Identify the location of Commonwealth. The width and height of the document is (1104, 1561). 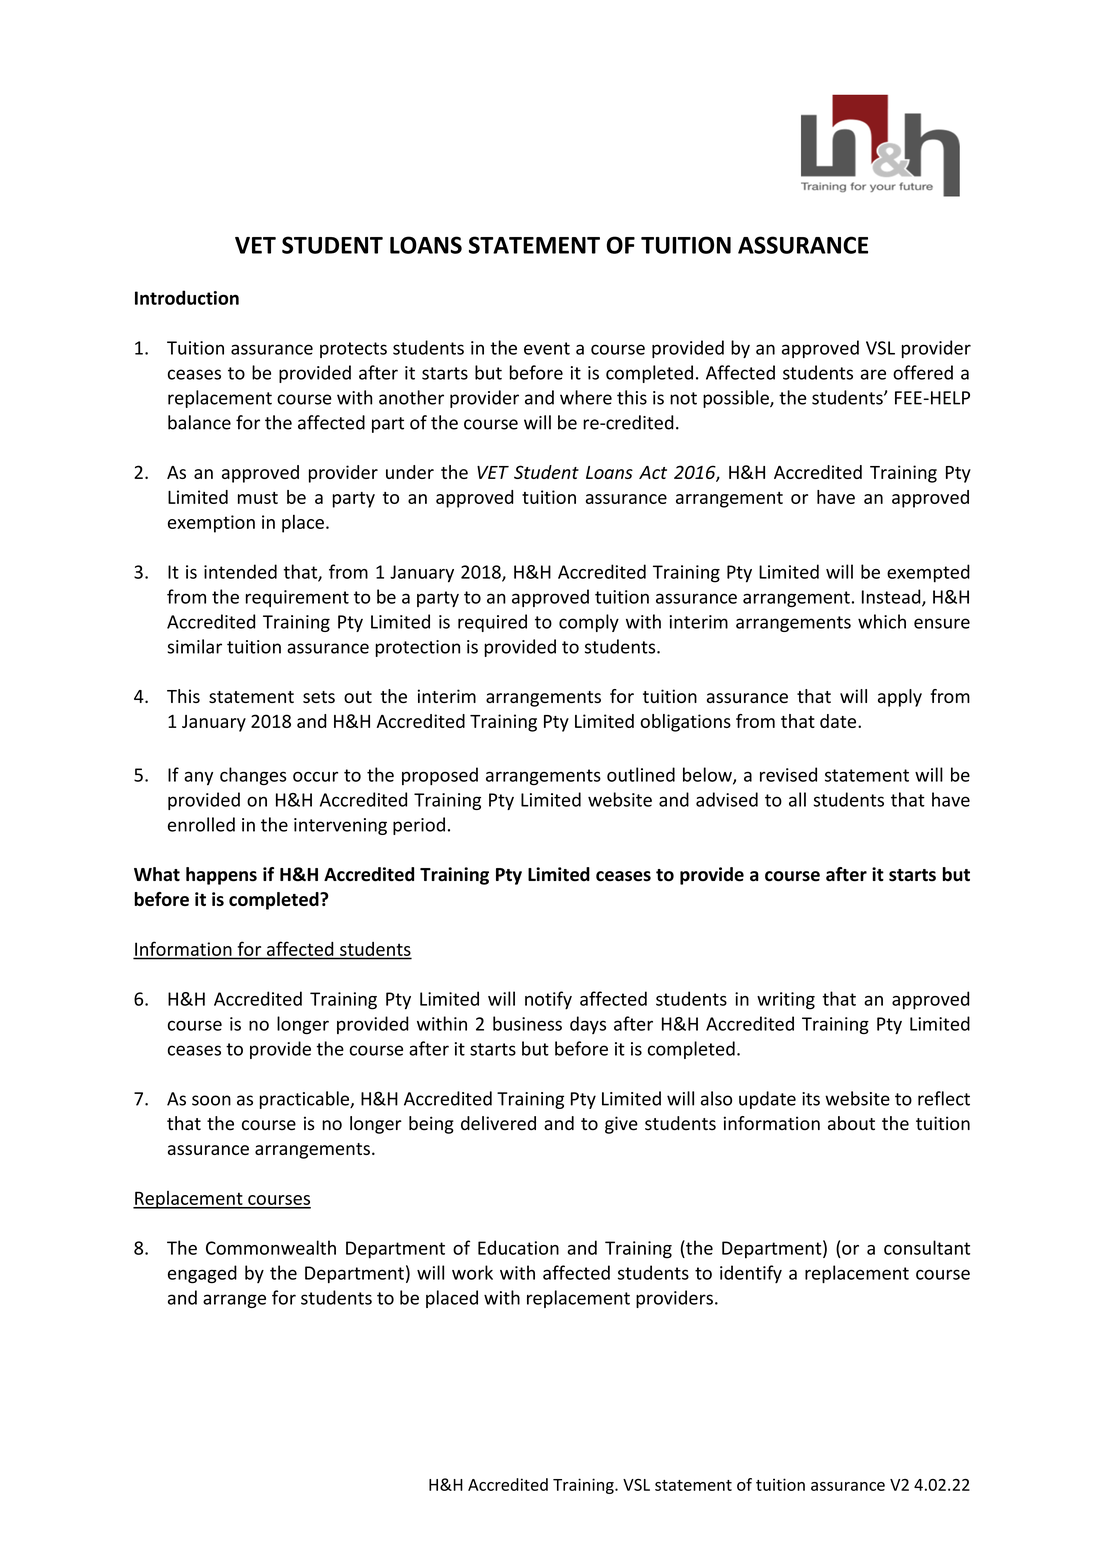
(271, 1247).
